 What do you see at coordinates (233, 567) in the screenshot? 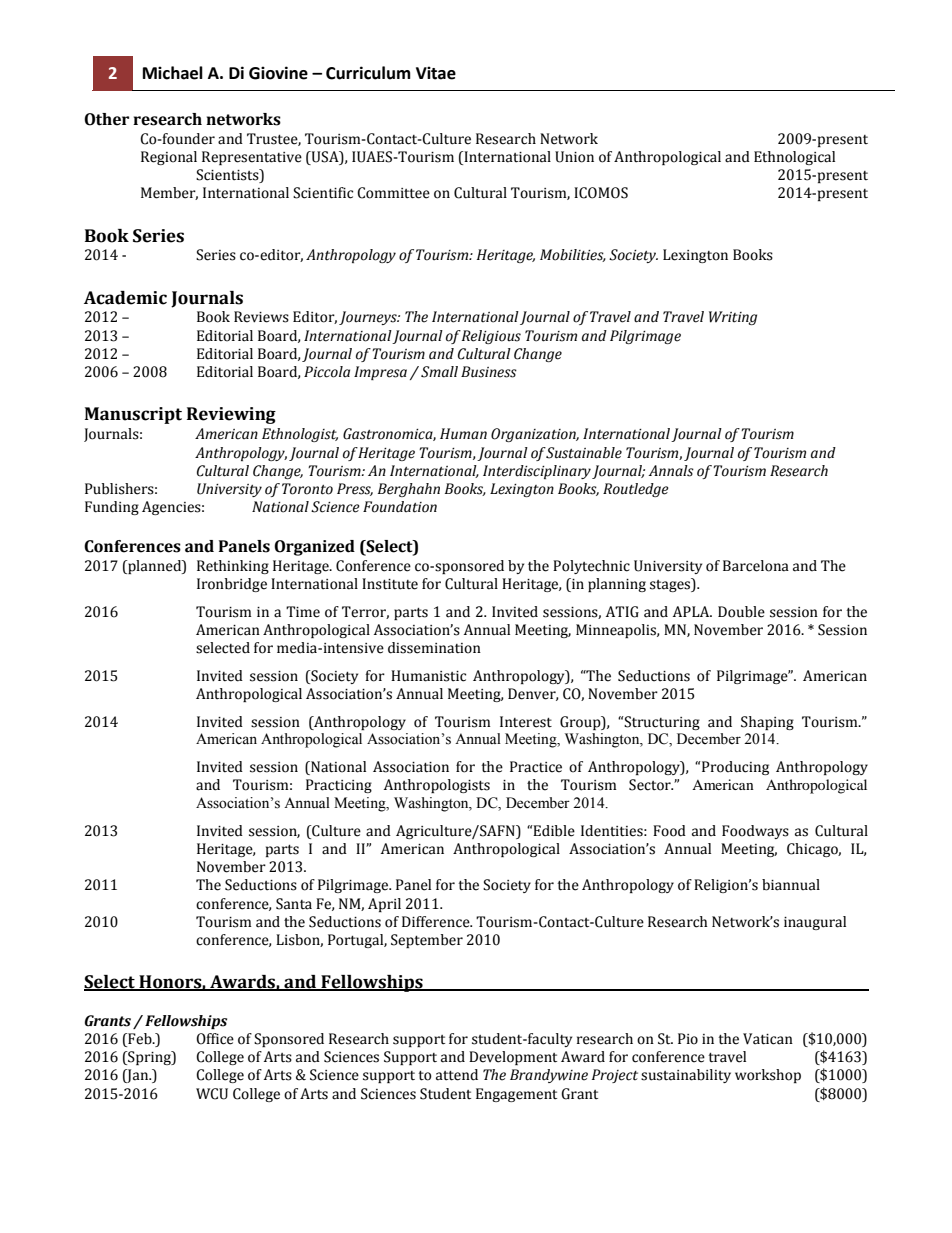
I see `Rethinking` at bounding box center [233, 567].
